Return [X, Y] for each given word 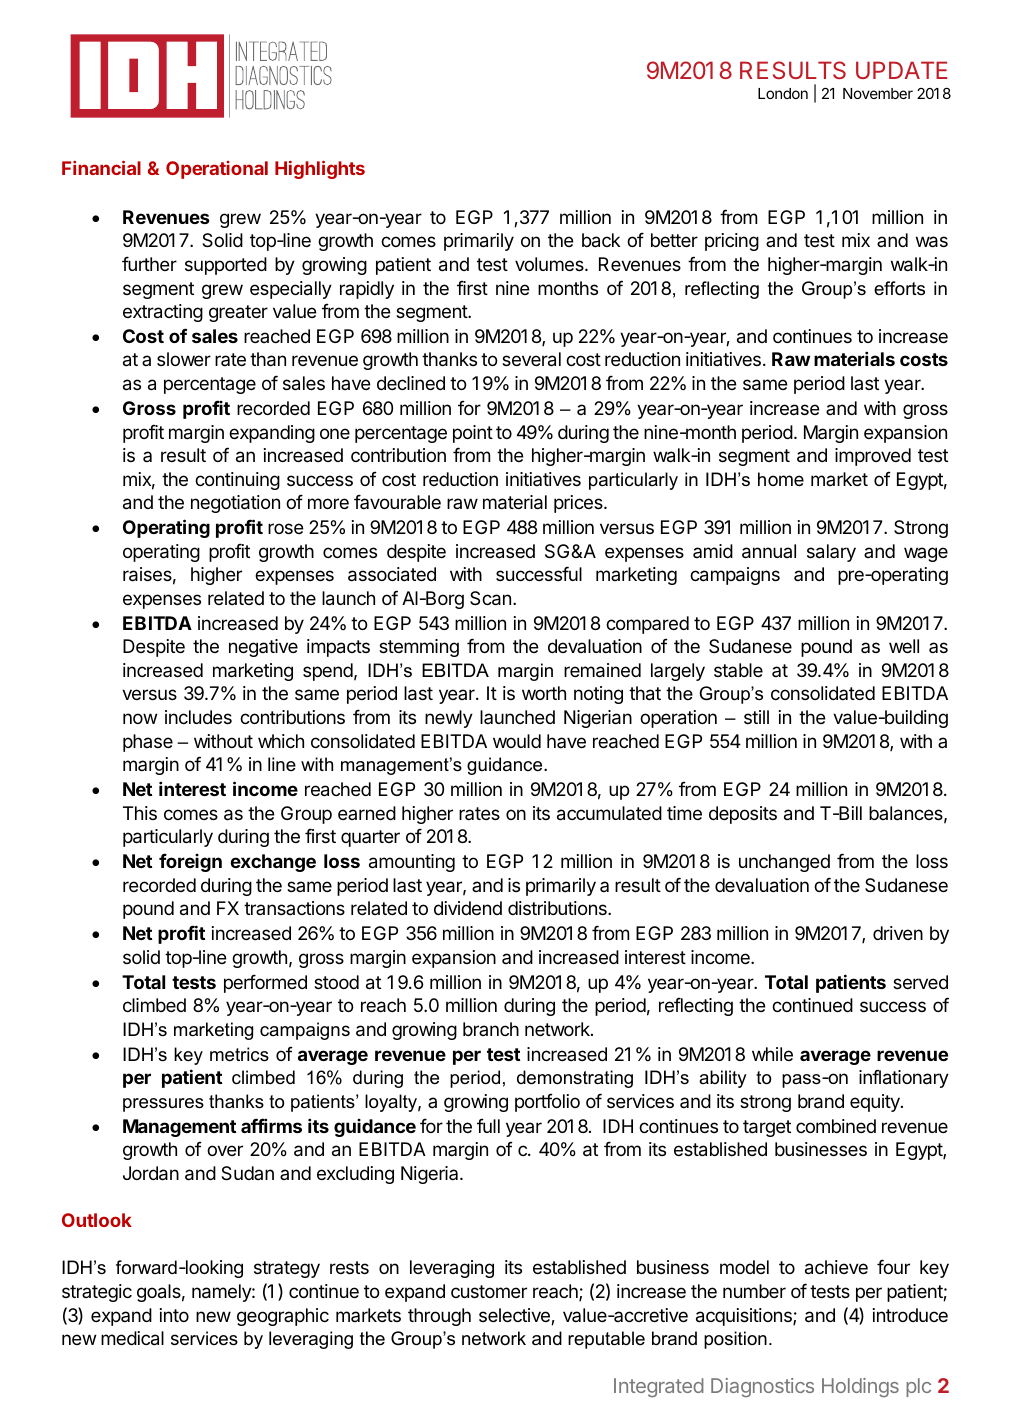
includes [198, 717]
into [174, 1315]
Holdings [860, 1387]
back [601, 240]
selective [515, 1316]
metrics [239, 1054]
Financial [101, 167]
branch [491, 1029]
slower [184, 359]
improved [873, 457]
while [772, 1054]
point [473, 434]
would [517, 741]
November [878, 93]
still [756, 717]
